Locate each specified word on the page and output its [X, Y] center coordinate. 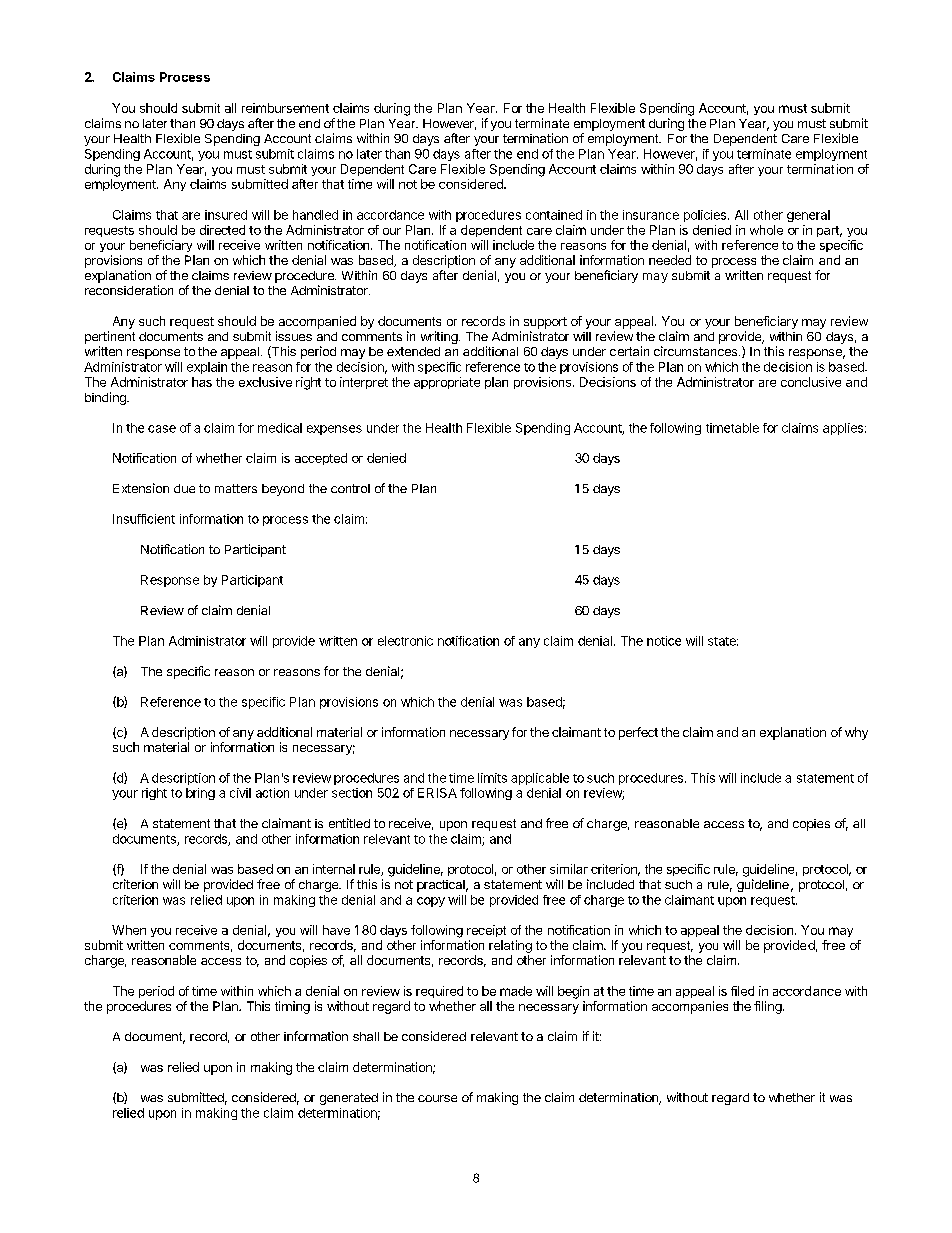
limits [492, 778]
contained [554, 215]
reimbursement [285, 108]
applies [843, 429]
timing [292, 1007]
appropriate [447, 383]
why [856, 733]
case [162, 429]
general [808, 216]
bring [200, 794]
